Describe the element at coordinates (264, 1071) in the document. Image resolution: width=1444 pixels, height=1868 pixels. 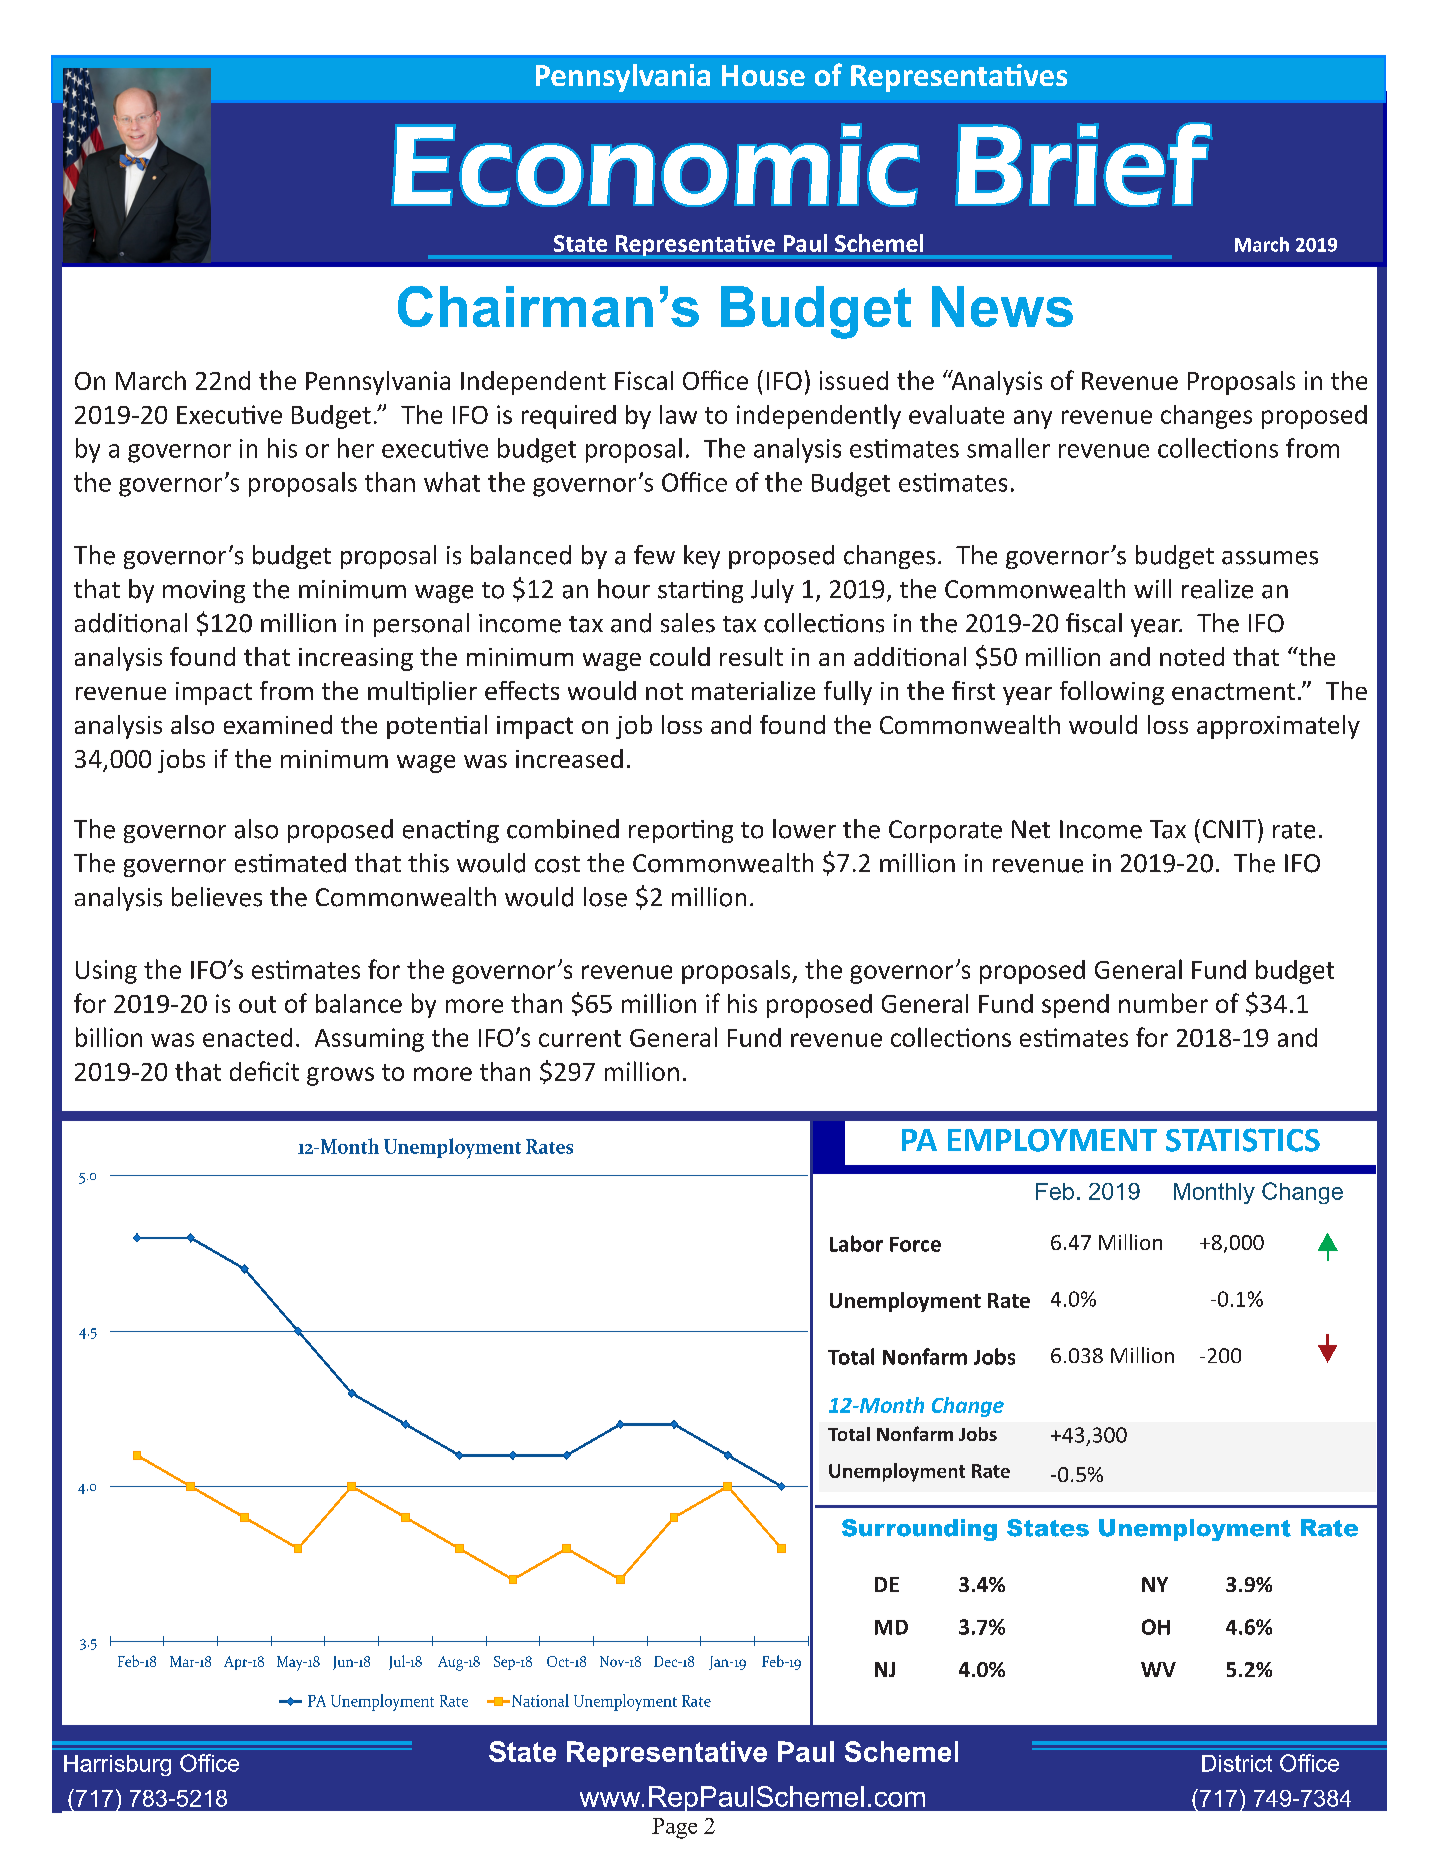
I see `deficit` at that location.
